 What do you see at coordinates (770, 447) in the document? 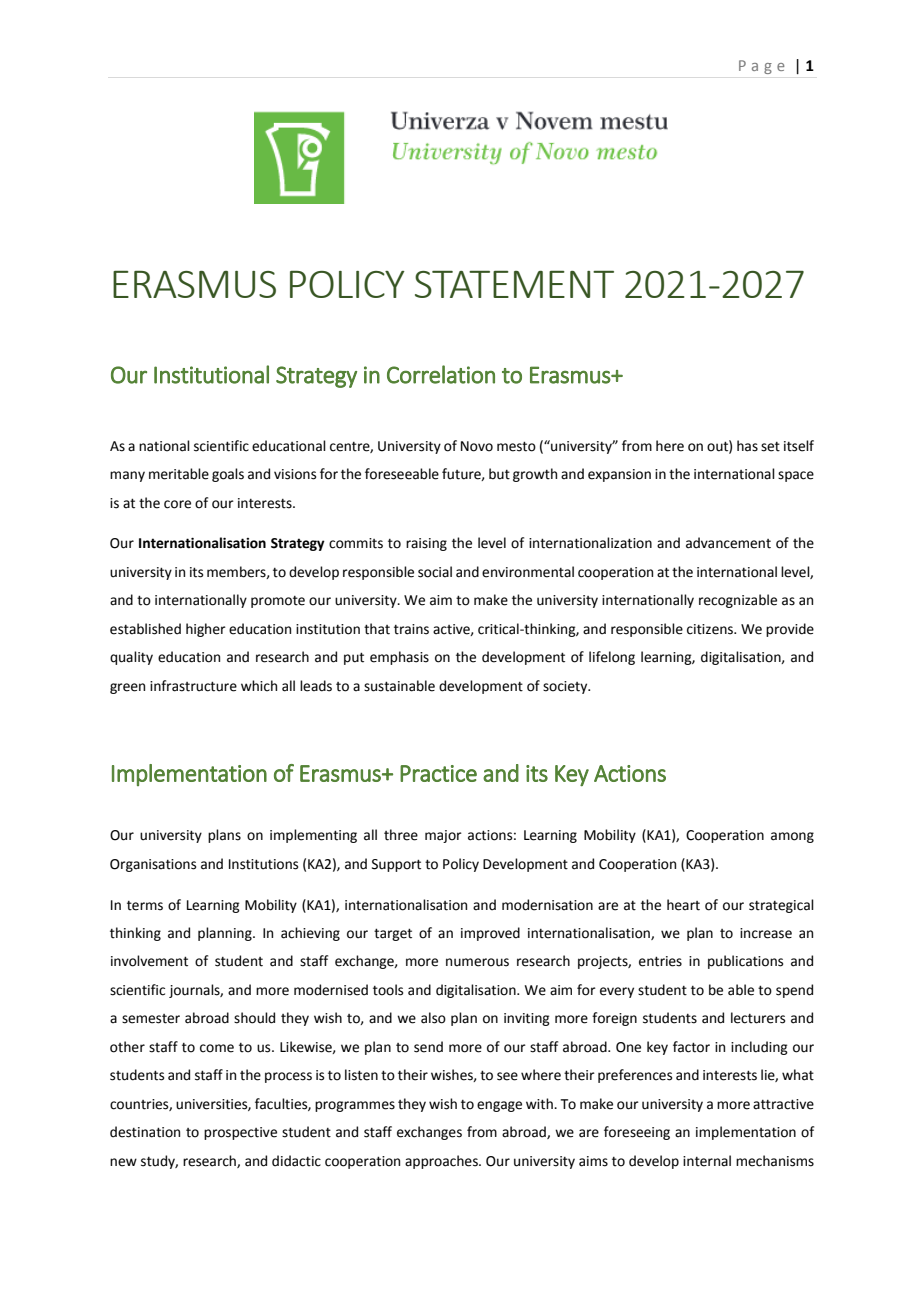
I see `set` at bounding box center [770, 447].
